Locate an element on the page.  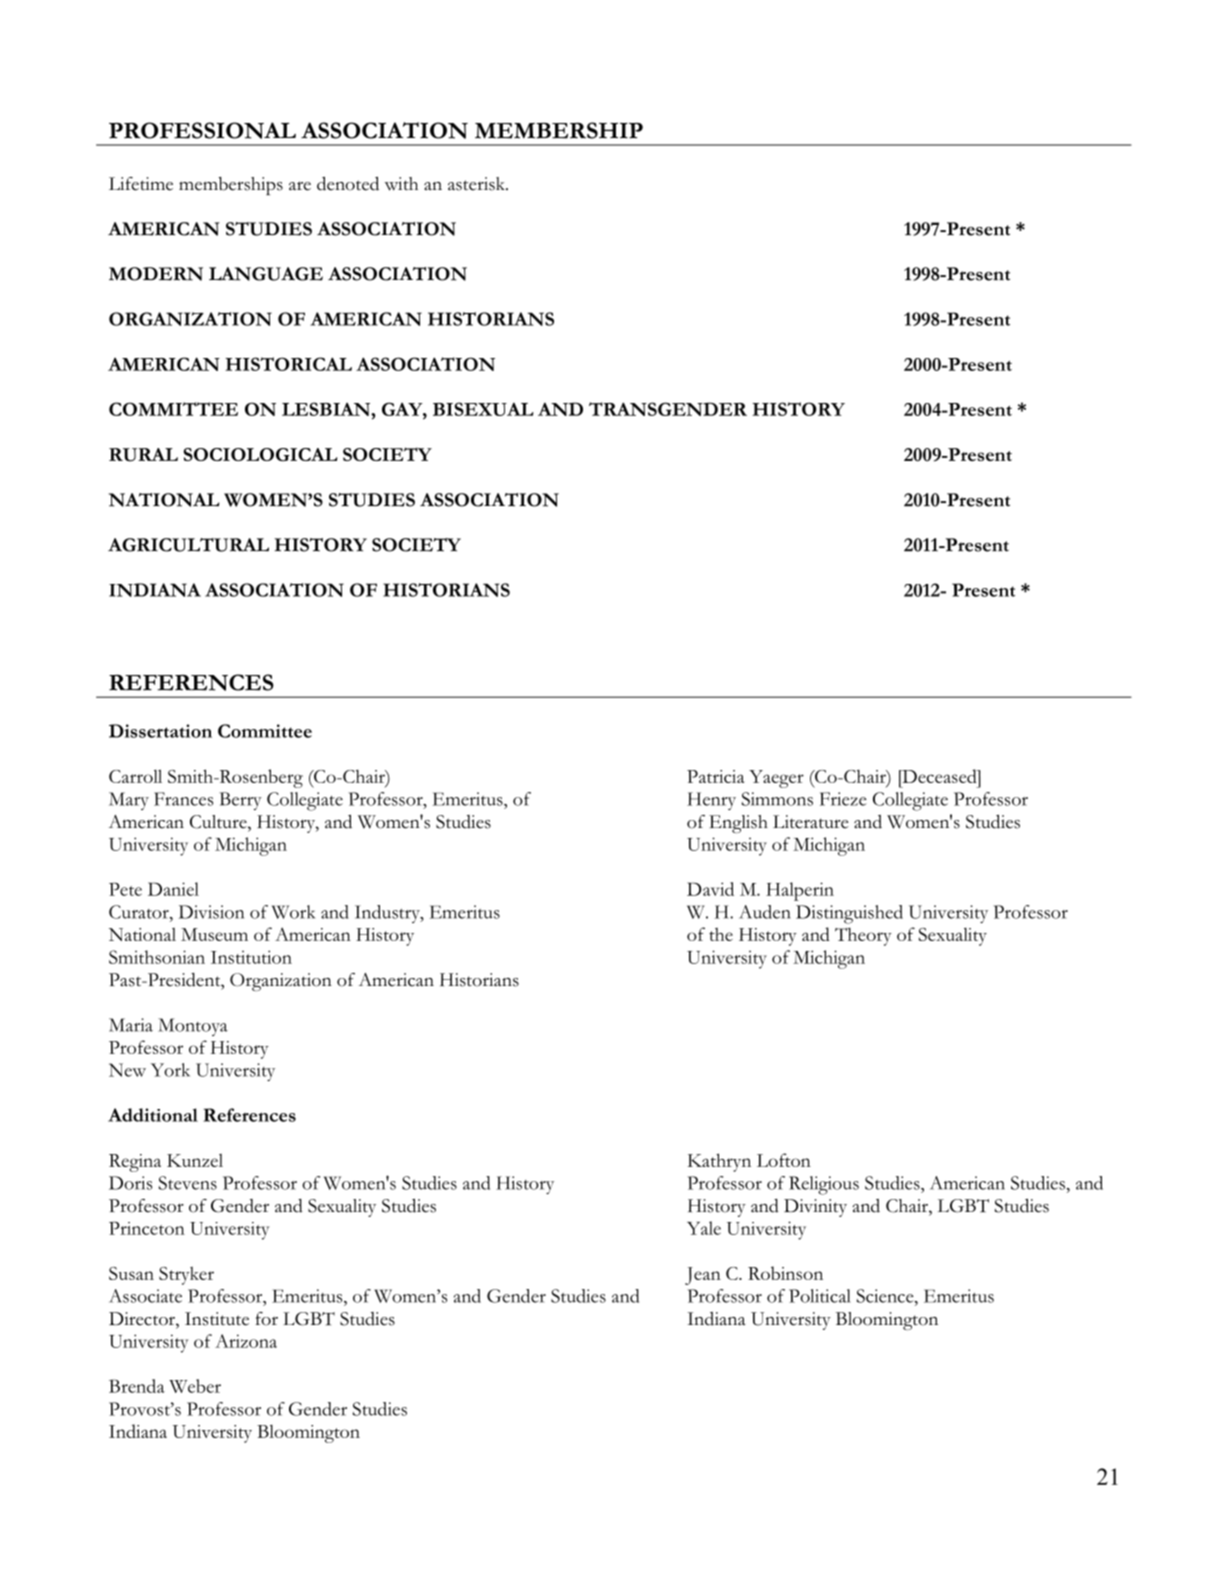
asterisk is located at coordinates (478, 184).
